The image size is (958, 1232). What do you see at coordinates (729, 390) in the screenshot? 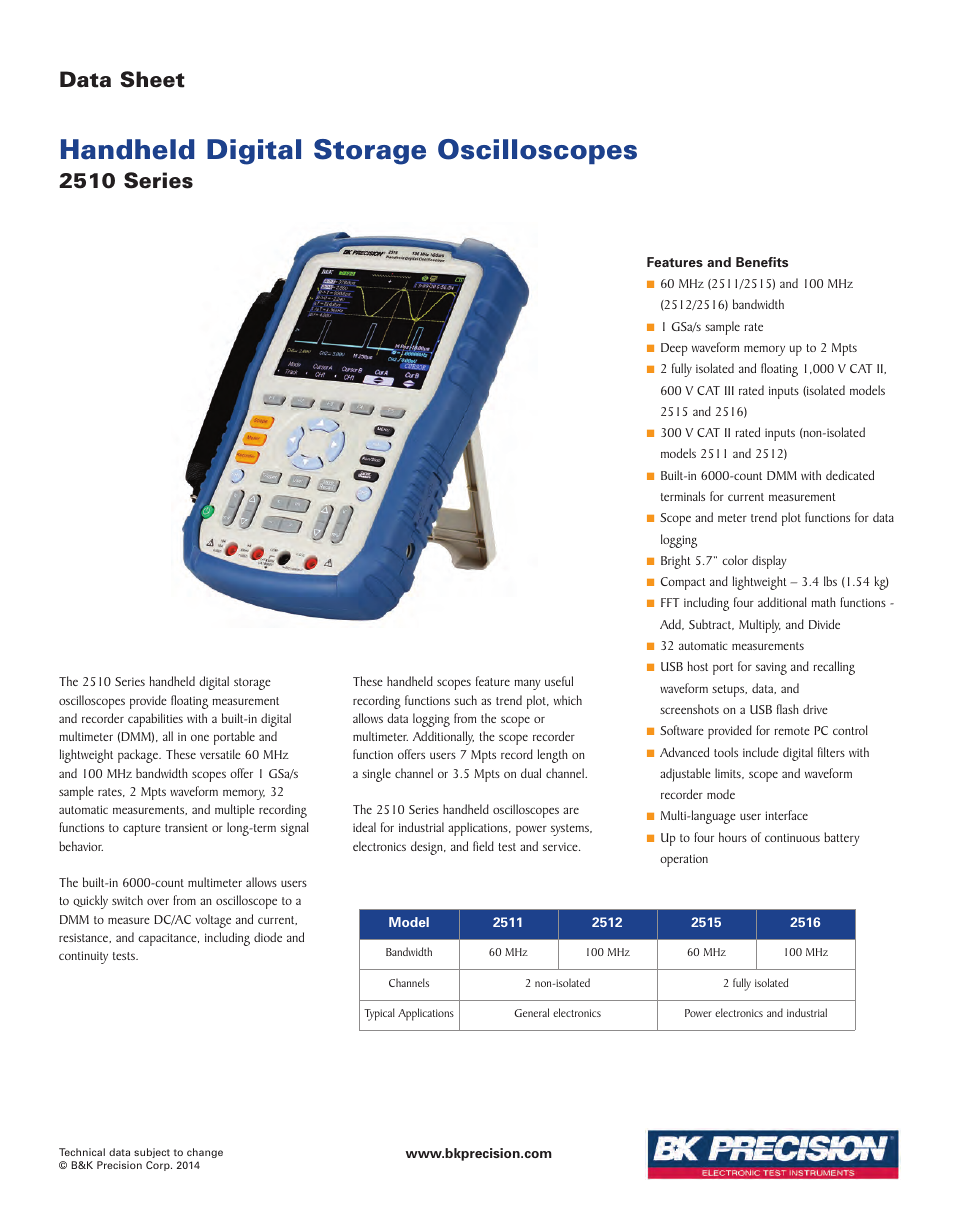
I see `III` at bounding box center [729, 390].
